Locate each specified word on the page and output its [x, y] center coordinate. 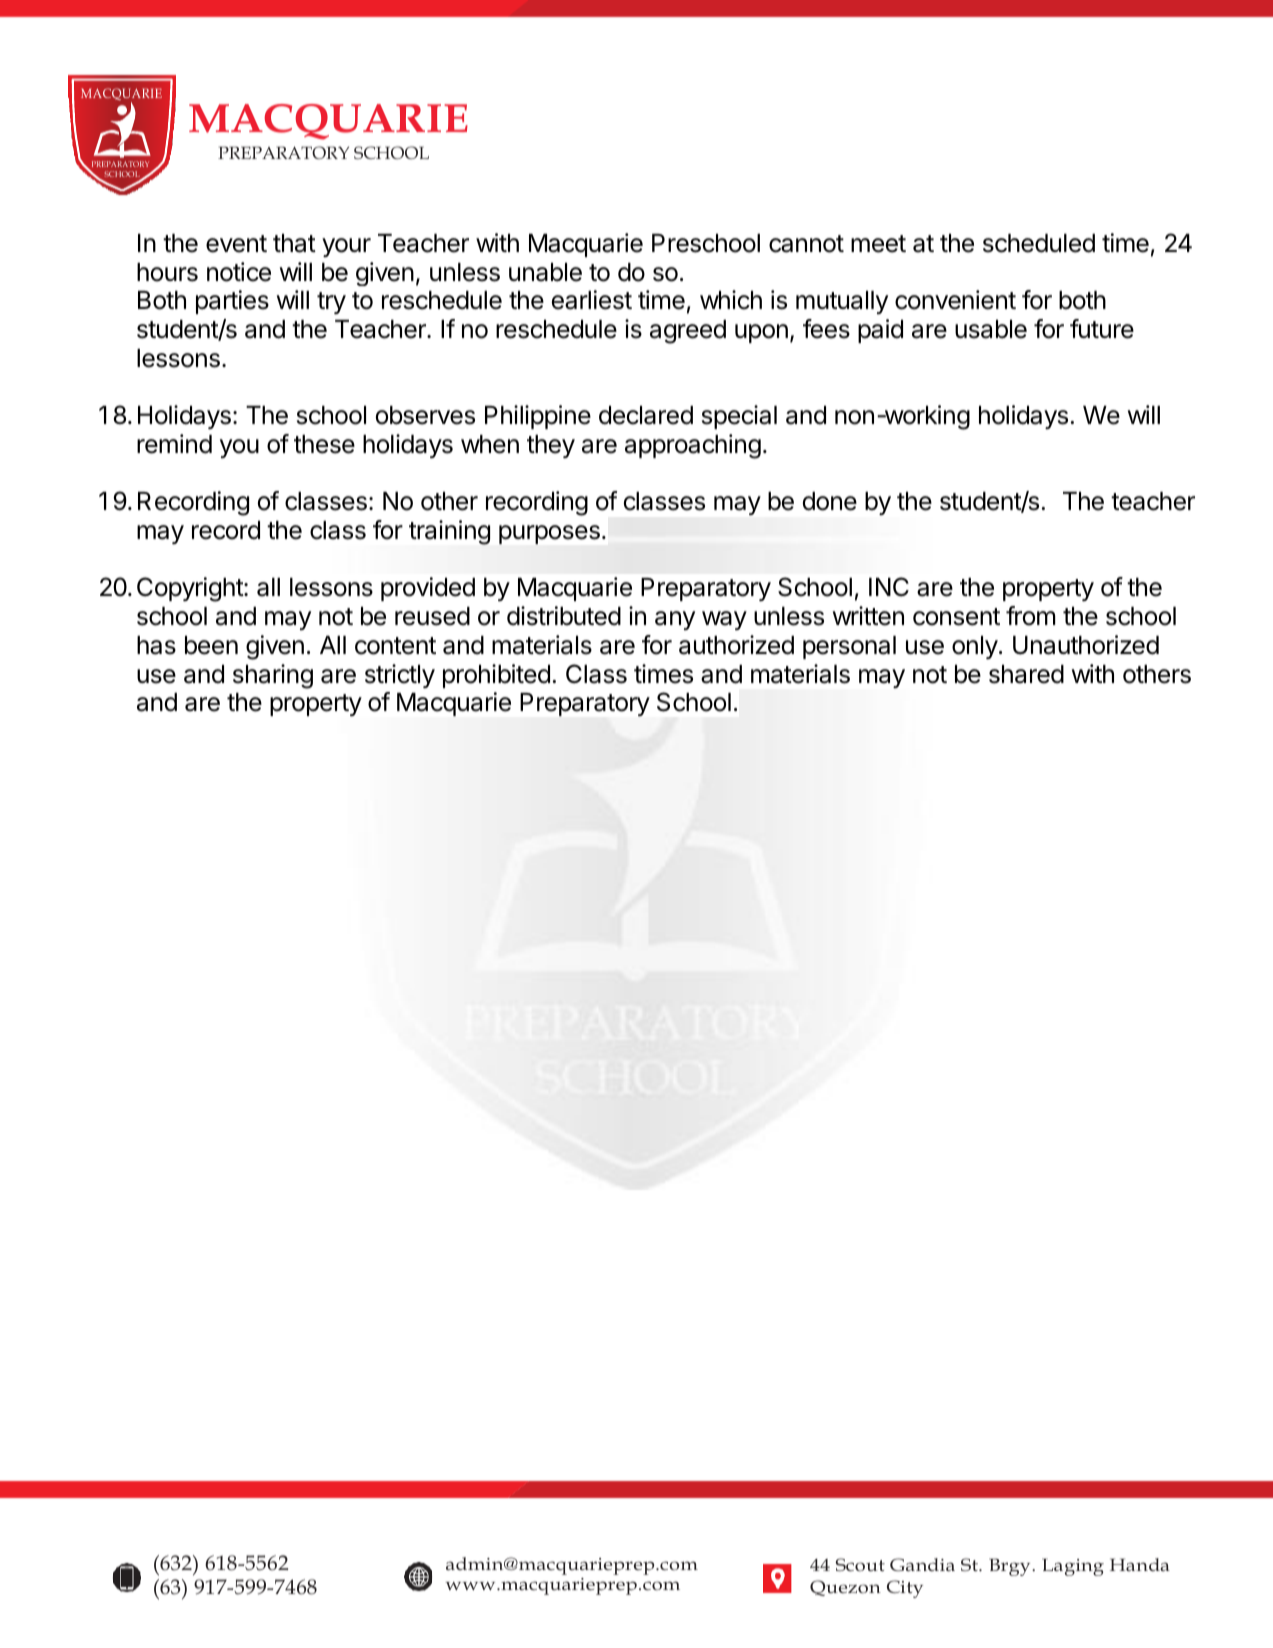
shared [1026, 674]
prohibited [496, 676]
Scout [860, 1564]
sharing [273, 676]
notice [239, 272]
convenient [955, 300]
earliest [592, 300]
